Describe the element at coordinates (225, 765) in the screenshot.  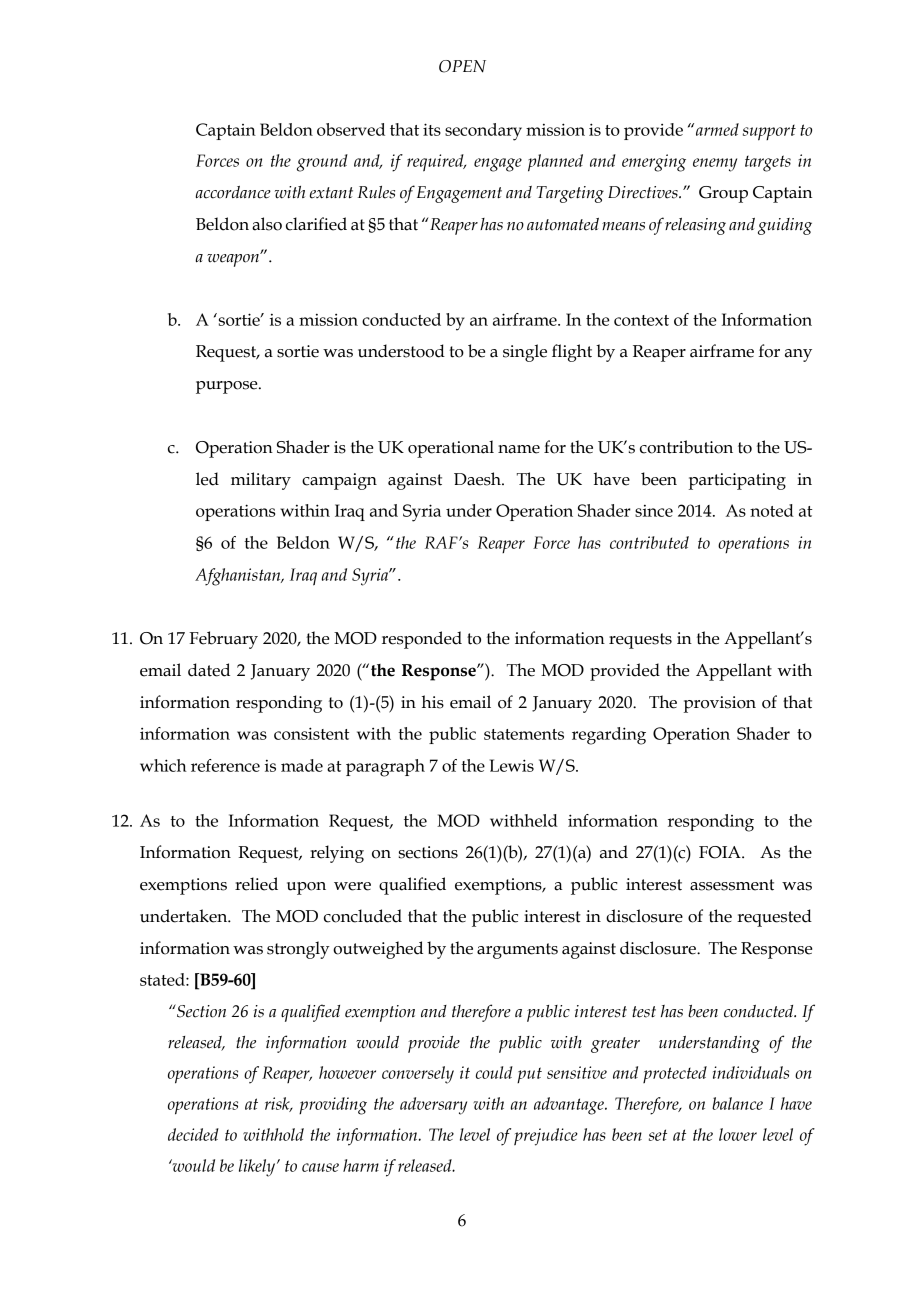
I see `reference` at that location.
